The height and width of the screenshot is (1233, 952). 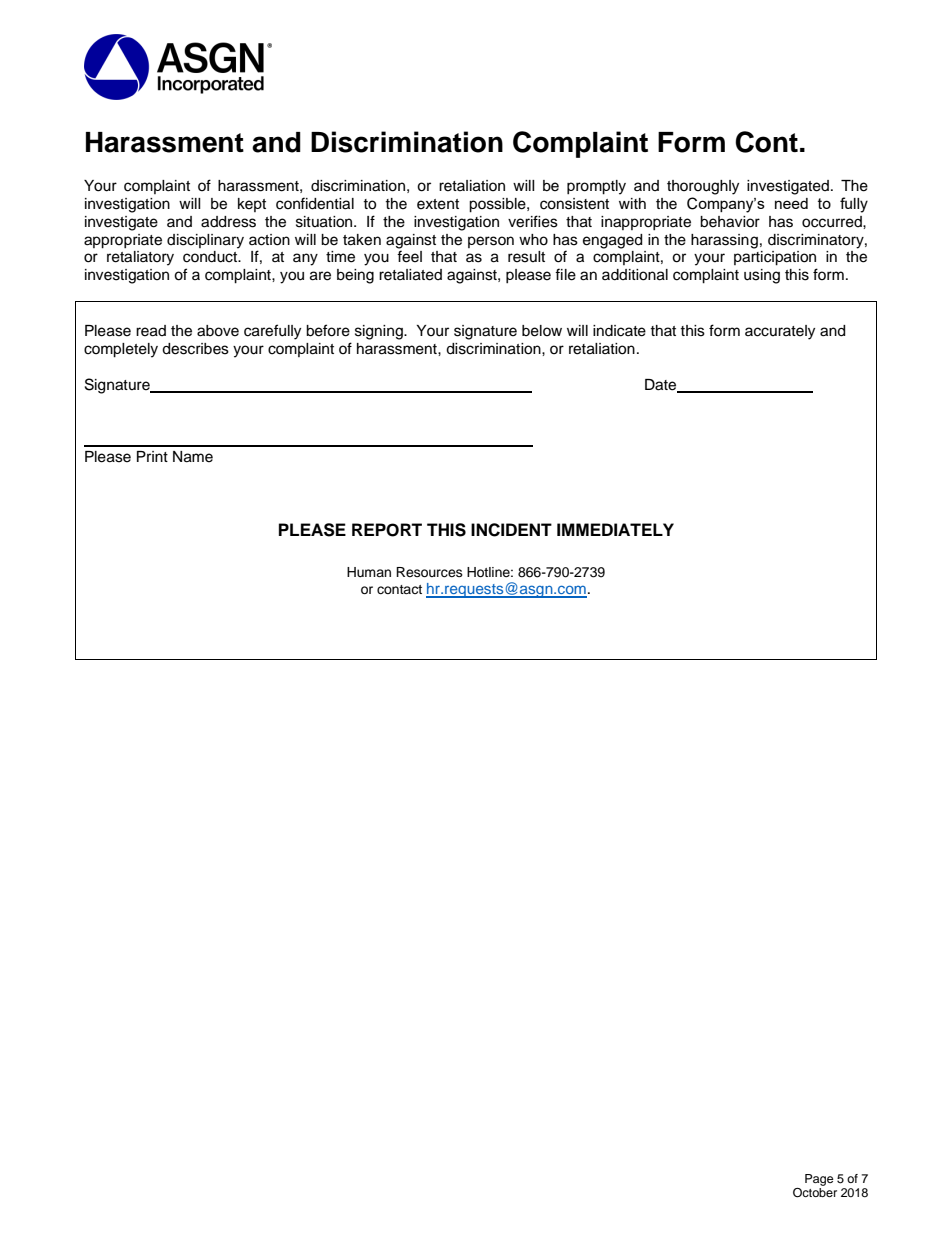 What do you see at coordinates (491, 242) in the screenshot?
I see `person` at bounding box center [491, 242].
